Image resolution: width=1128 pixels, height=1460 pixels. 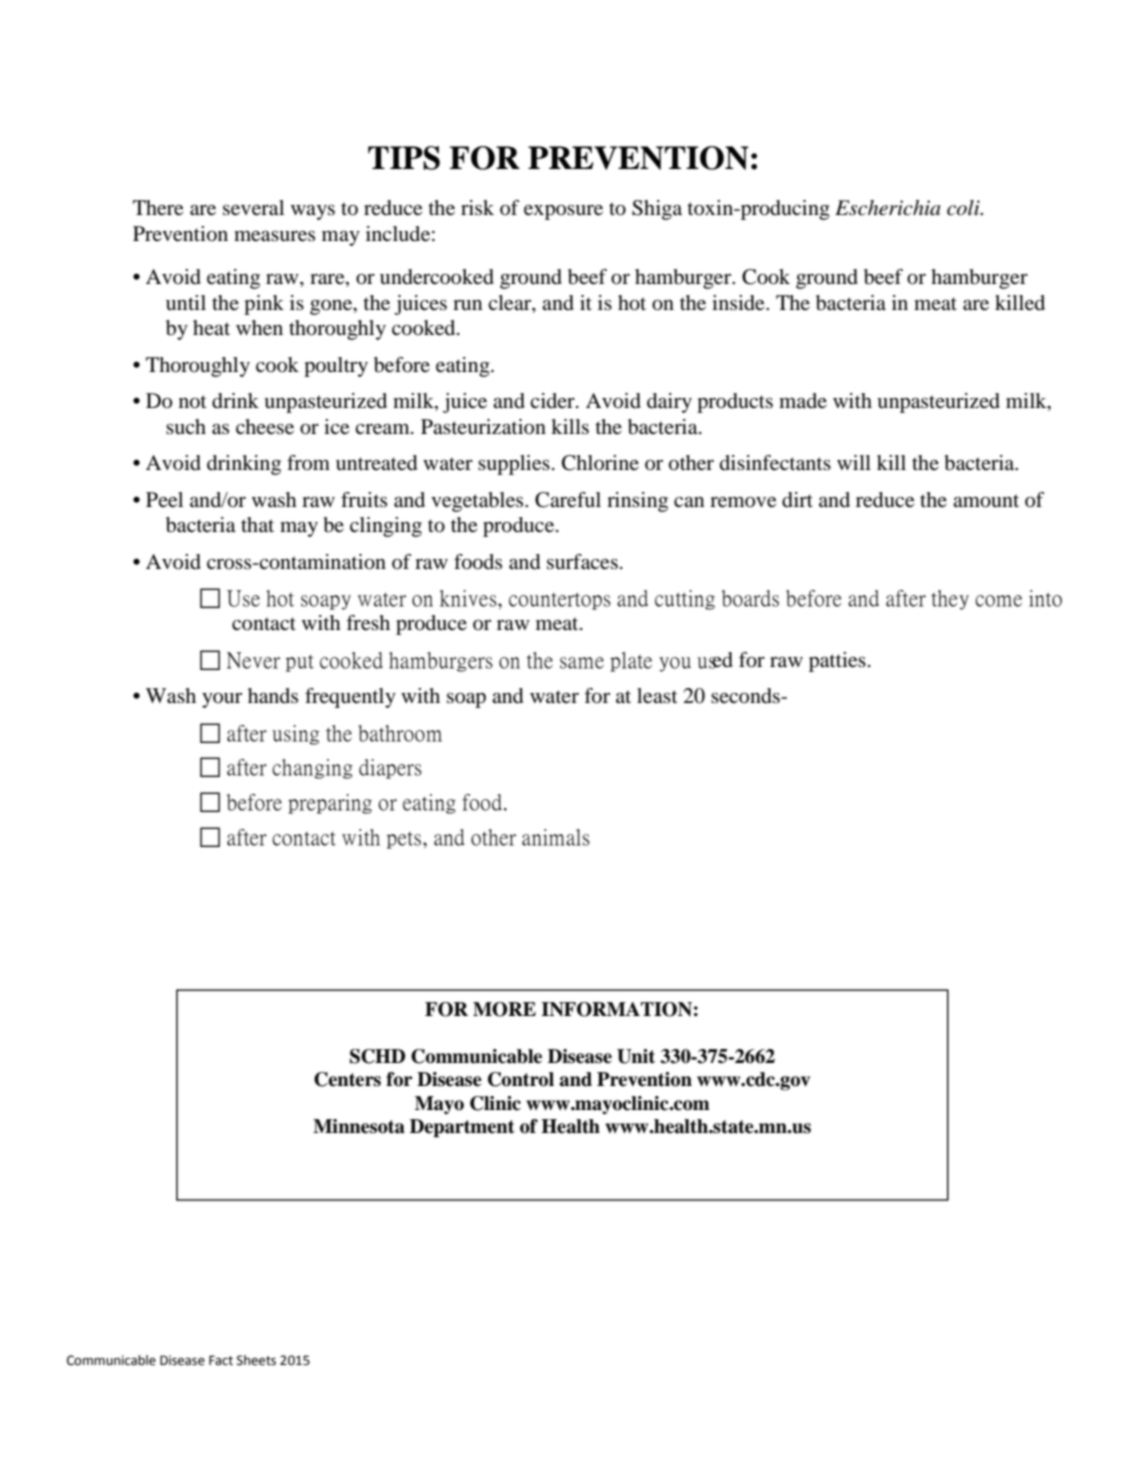 What do you see at coordinates (950, 600) in the screenshot?
I see `they` at bounding box center [950, 600].
